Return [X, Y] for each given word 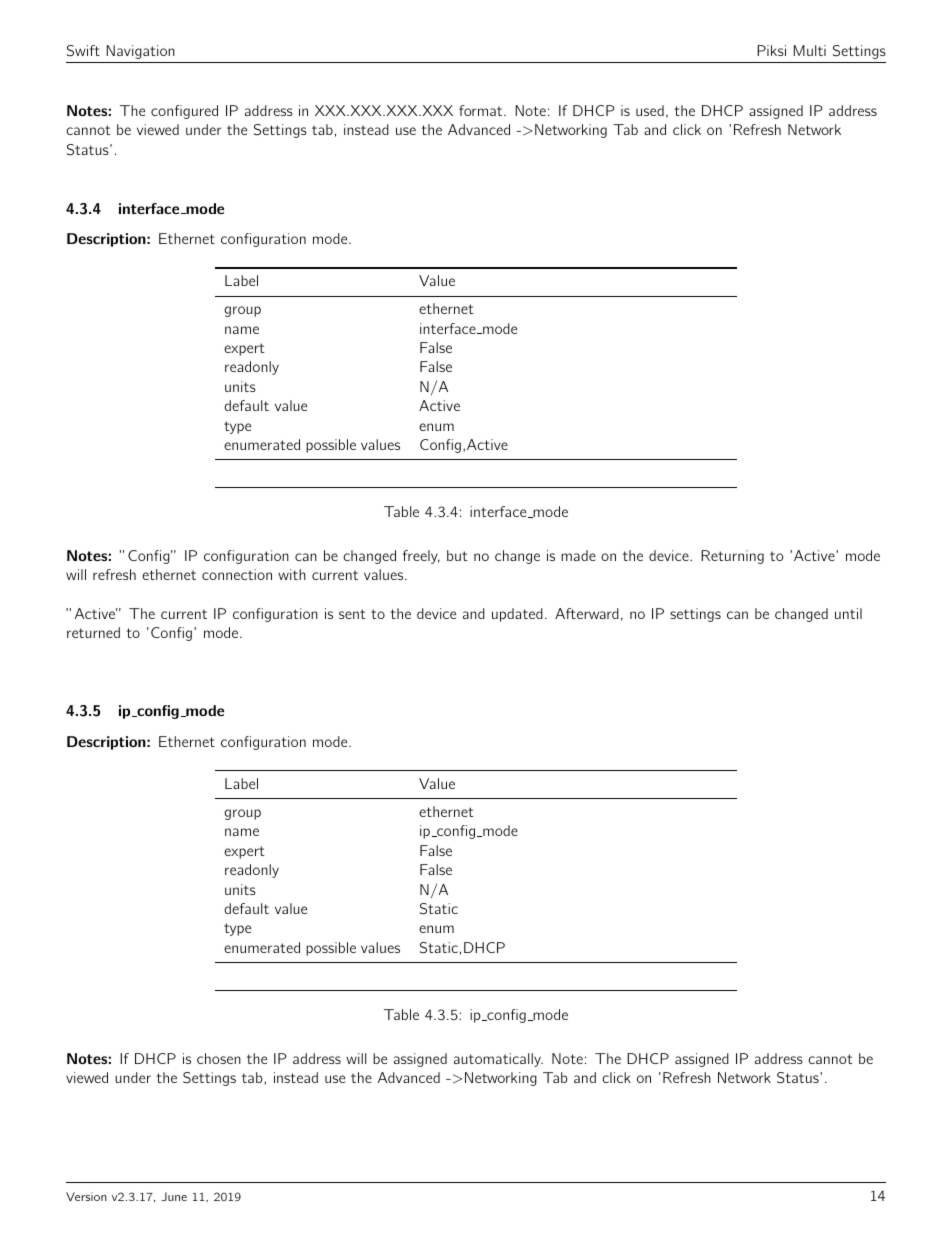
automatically [498, 1060]
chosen [219, 1058]
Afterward [587, 613]
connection [237, 574]
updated [517, 615]
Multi [810, 50]
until [848, 613]
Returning [732, 557]
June [174, 1196]
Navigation [140, 52]
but [457, 555]
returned [93, 632]
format [482, 110]
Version [86, 1196]
